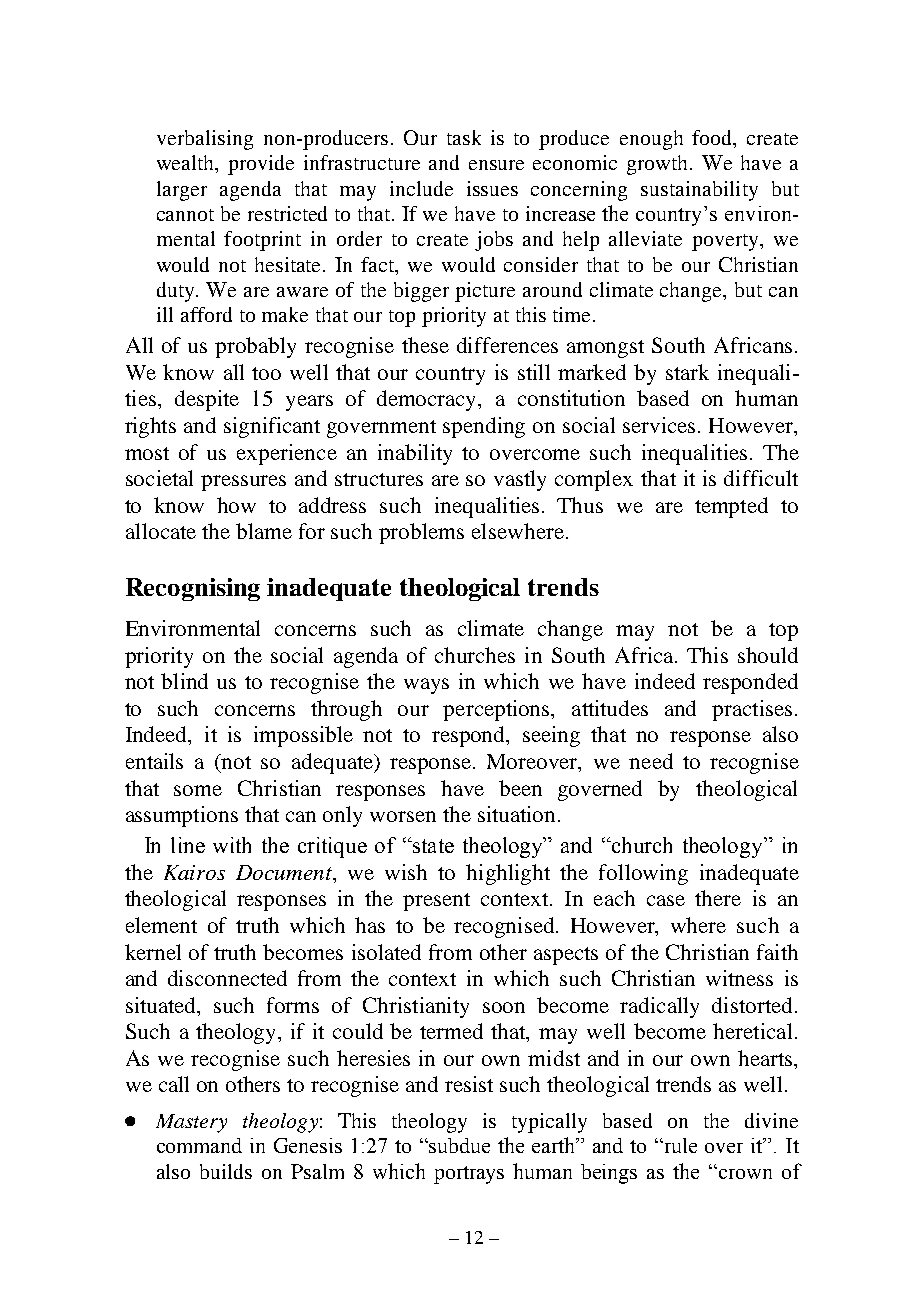 The image size is (924, 1311). Describe the element at coordinates (496, 165) in the image. I see `ensure` at that location.
